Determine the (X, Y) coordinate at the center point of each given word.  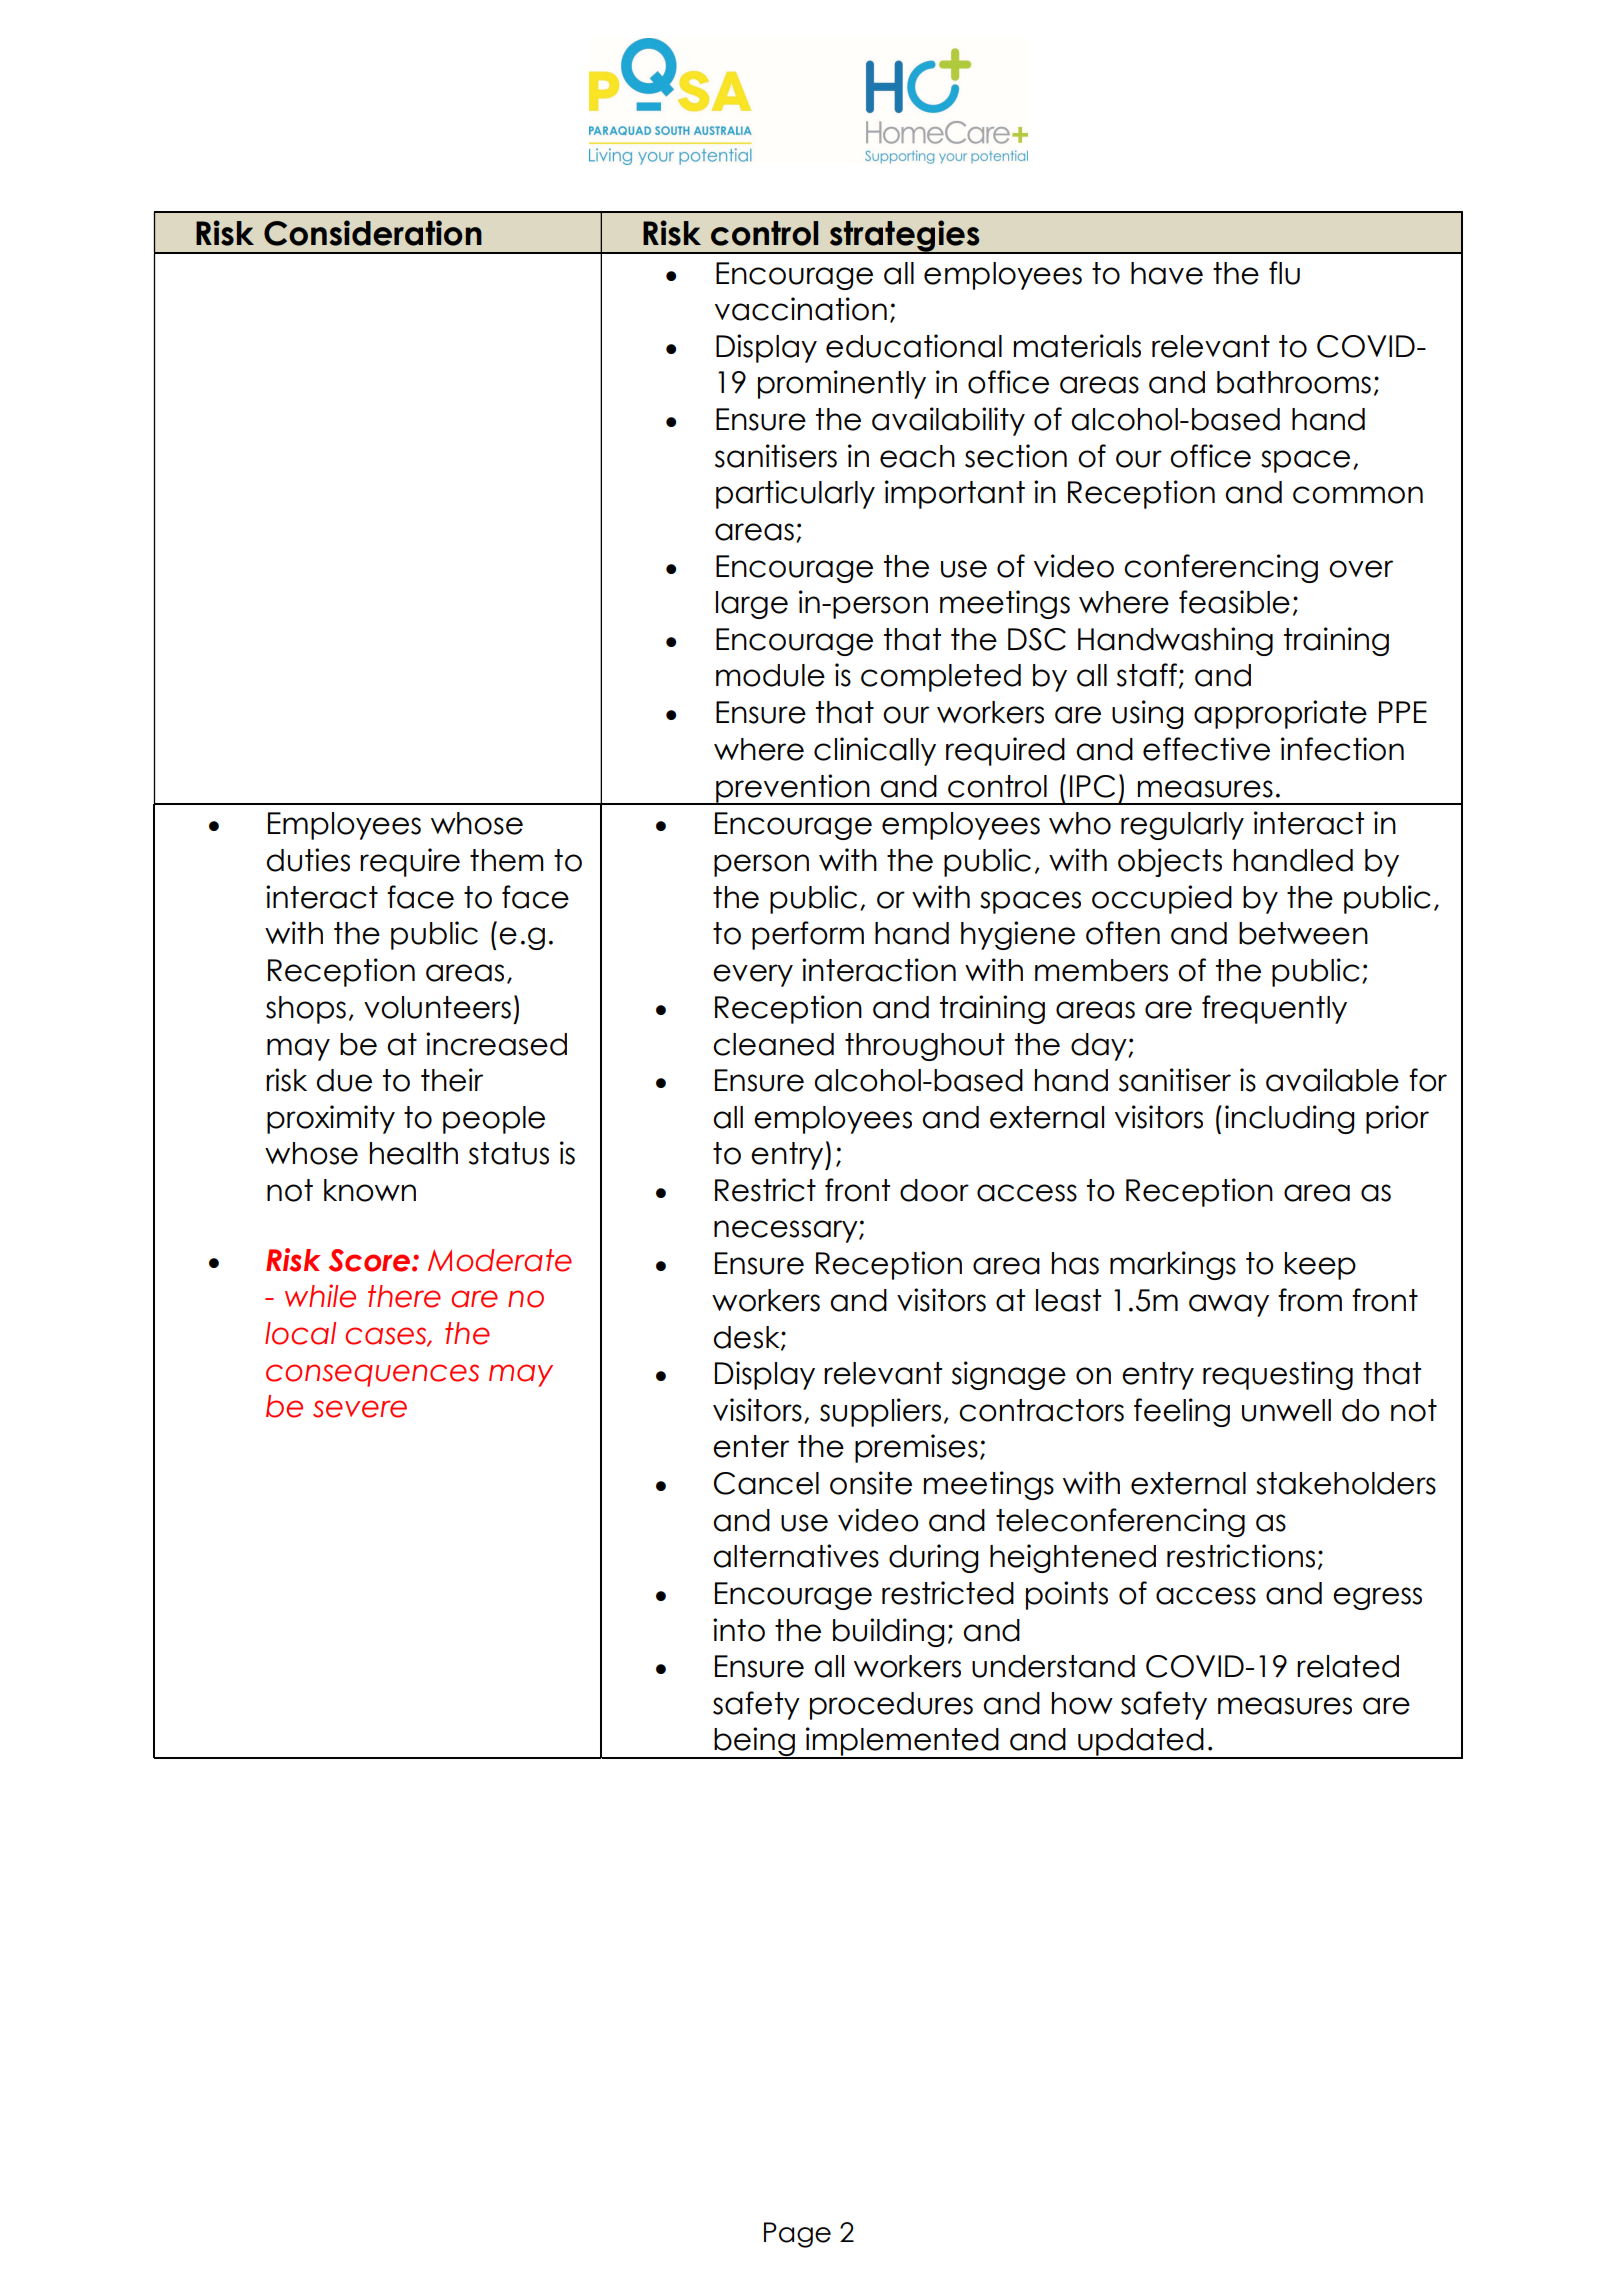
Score (371, 1260)
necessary (787, 1231)
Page (797, 2235)
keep (1320, 1266)
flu (1284, 273)
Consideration (373, 233)
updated (1141, 1743)
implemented (902, 1743)
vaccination (801, 309)
